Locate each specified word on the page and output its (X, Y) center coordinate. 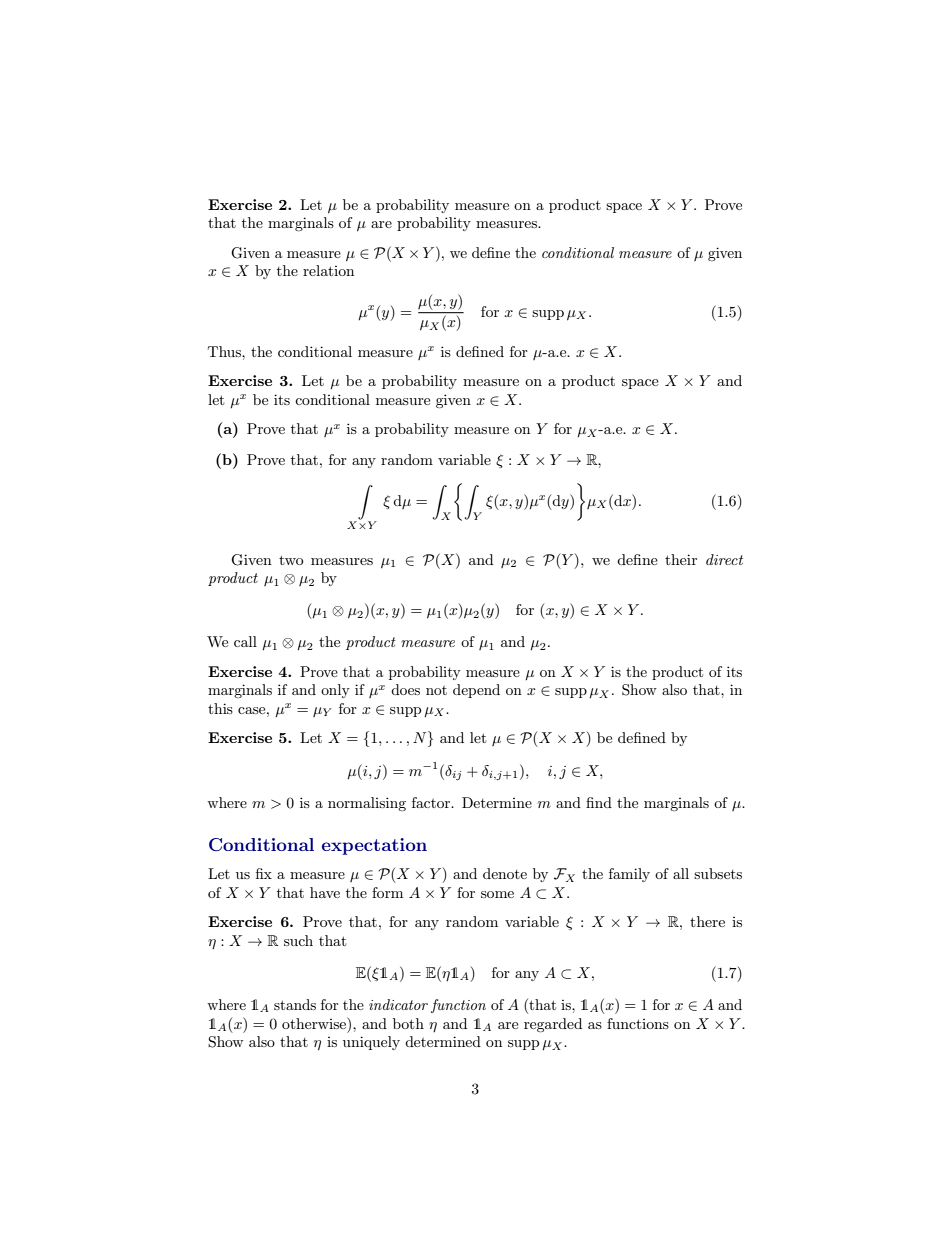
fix (264, 873)
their (681, 559)
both (408, 1023)
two (291, 560)
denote (505, 873)
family (629, 875)
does (405, 689)
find (599, 802)
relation (328, 270)
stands (295, 1004)
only (335, 691)
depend (476, 691)
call (245, 641)
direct (724, 559)
